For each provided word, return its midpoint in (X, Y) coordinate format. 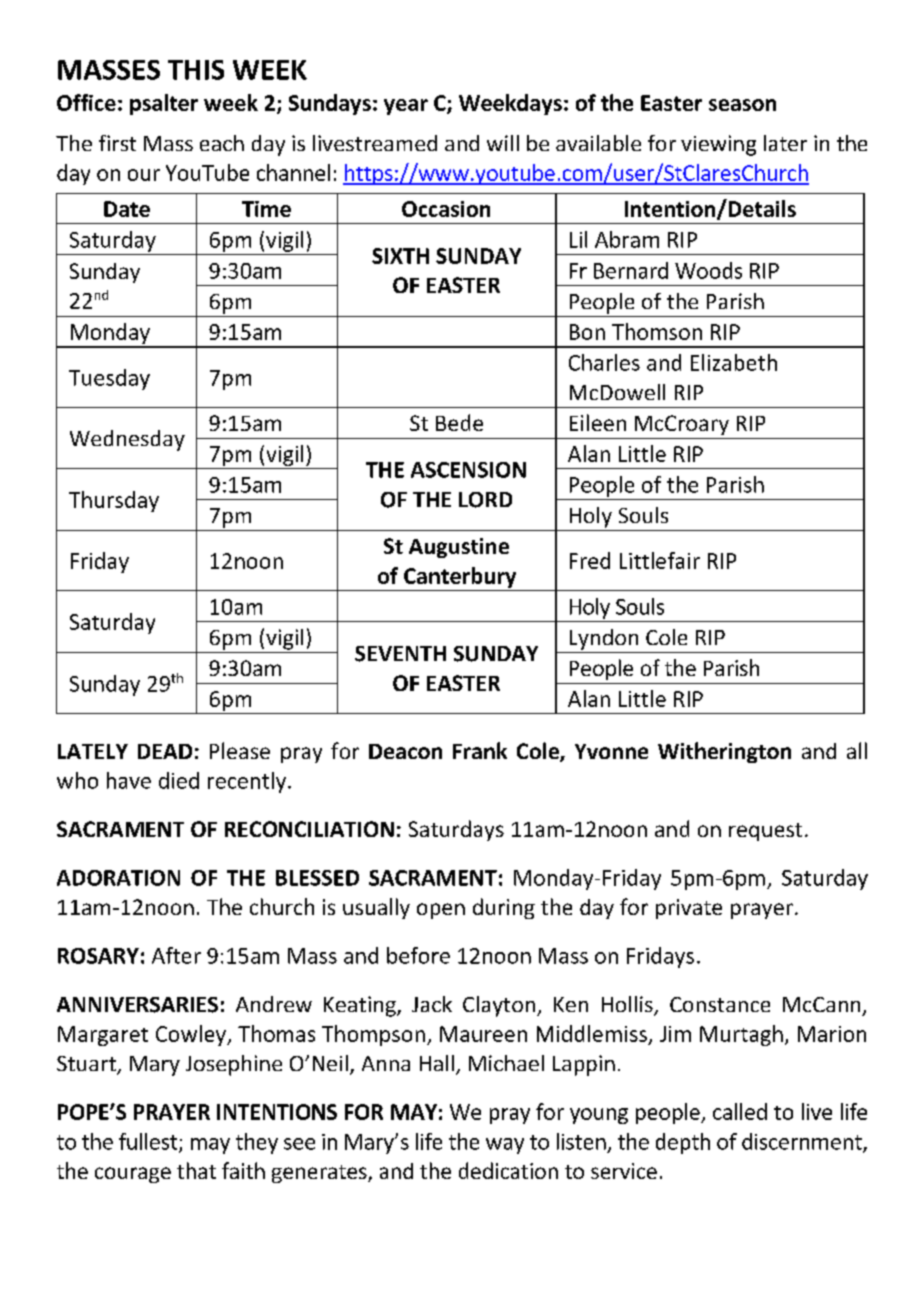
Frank (480, 750)
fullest (149, 1142)
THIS (196, 70)
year (406, 107)
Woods (708, 270)
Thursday (114, 501)
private (689, 909)
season (742, 105)
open (441, 911)
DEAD (165, 751)
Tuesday (109, 379)
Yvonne (611, 751)
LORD (485, 500)
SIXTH (400, 256)
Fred (590, 560)
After (176, 955)
